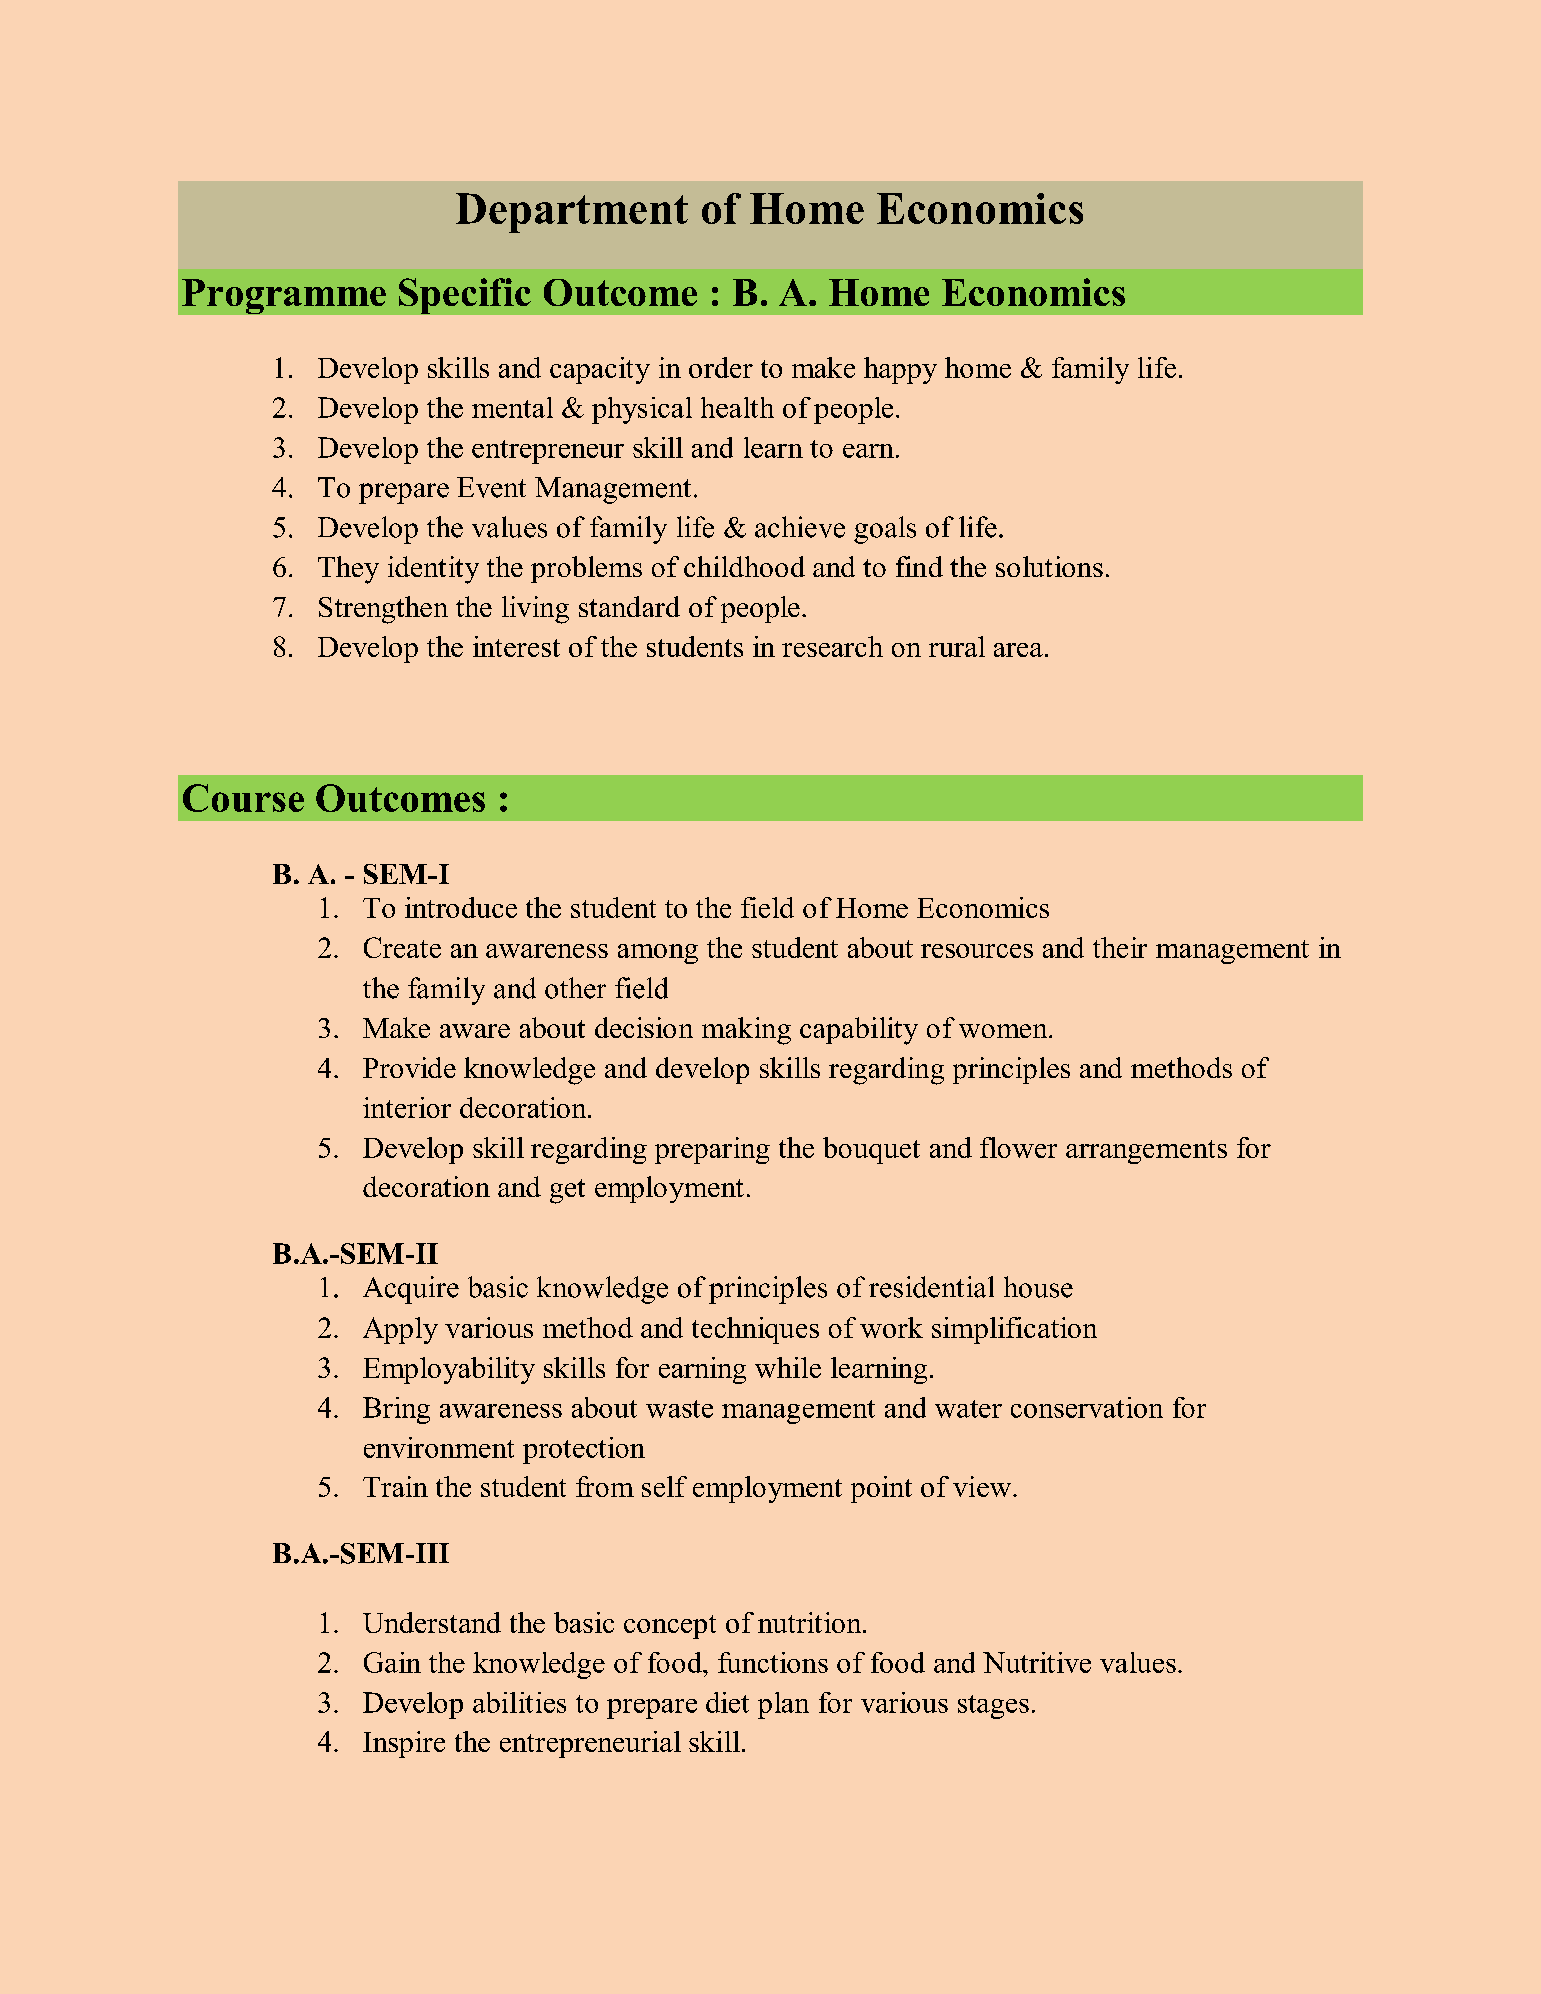  Describe the element at coordinates (977, 951) in the screenshot. I see `resources` at that location.
